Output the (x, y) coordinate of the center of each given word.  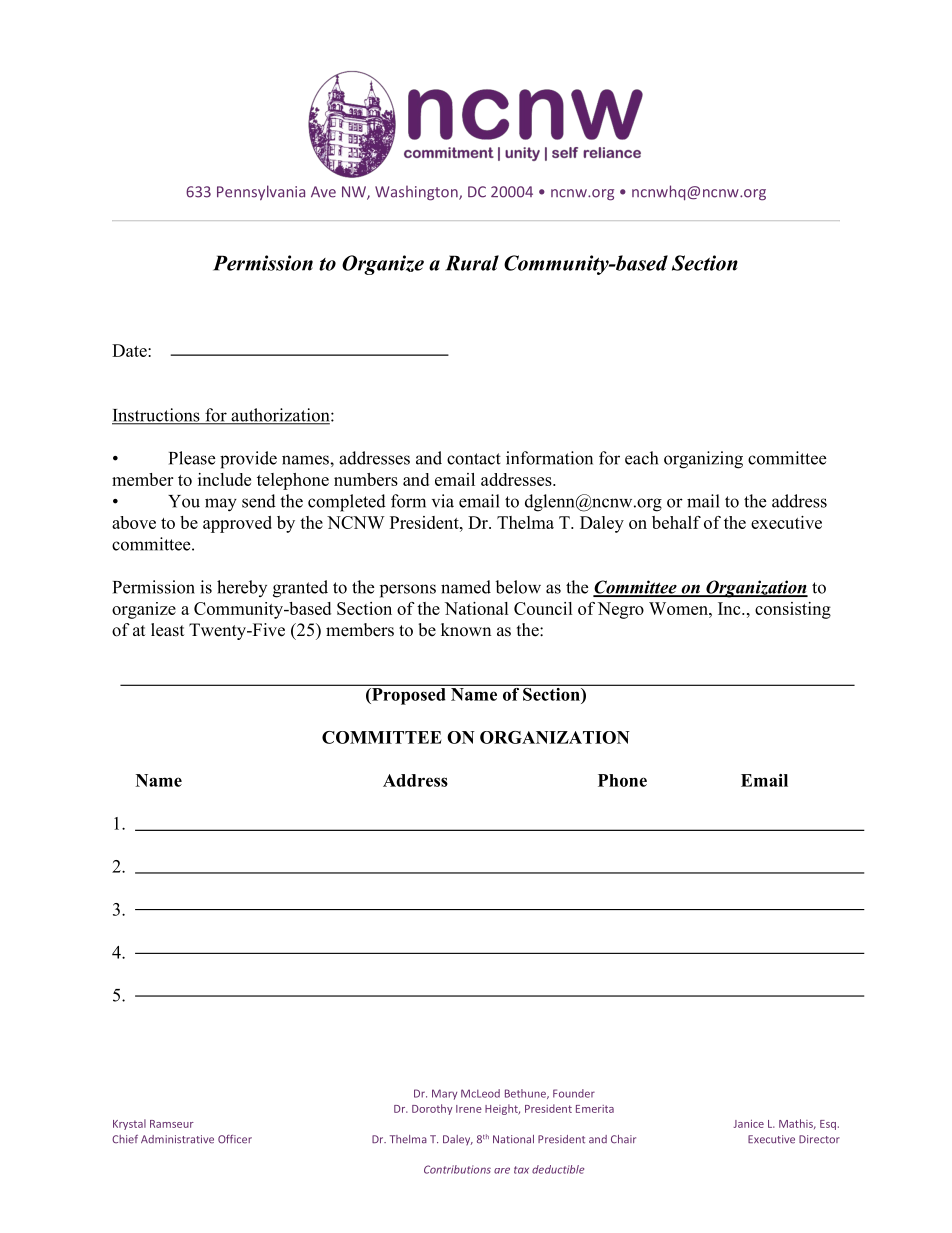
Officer (235, 1139)
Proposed (407, 696)
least (167, 630)
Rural (472, 263)
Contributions (457, 1169)
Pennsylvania (261, 193)
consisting (793, 610)
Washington (417, 193)
